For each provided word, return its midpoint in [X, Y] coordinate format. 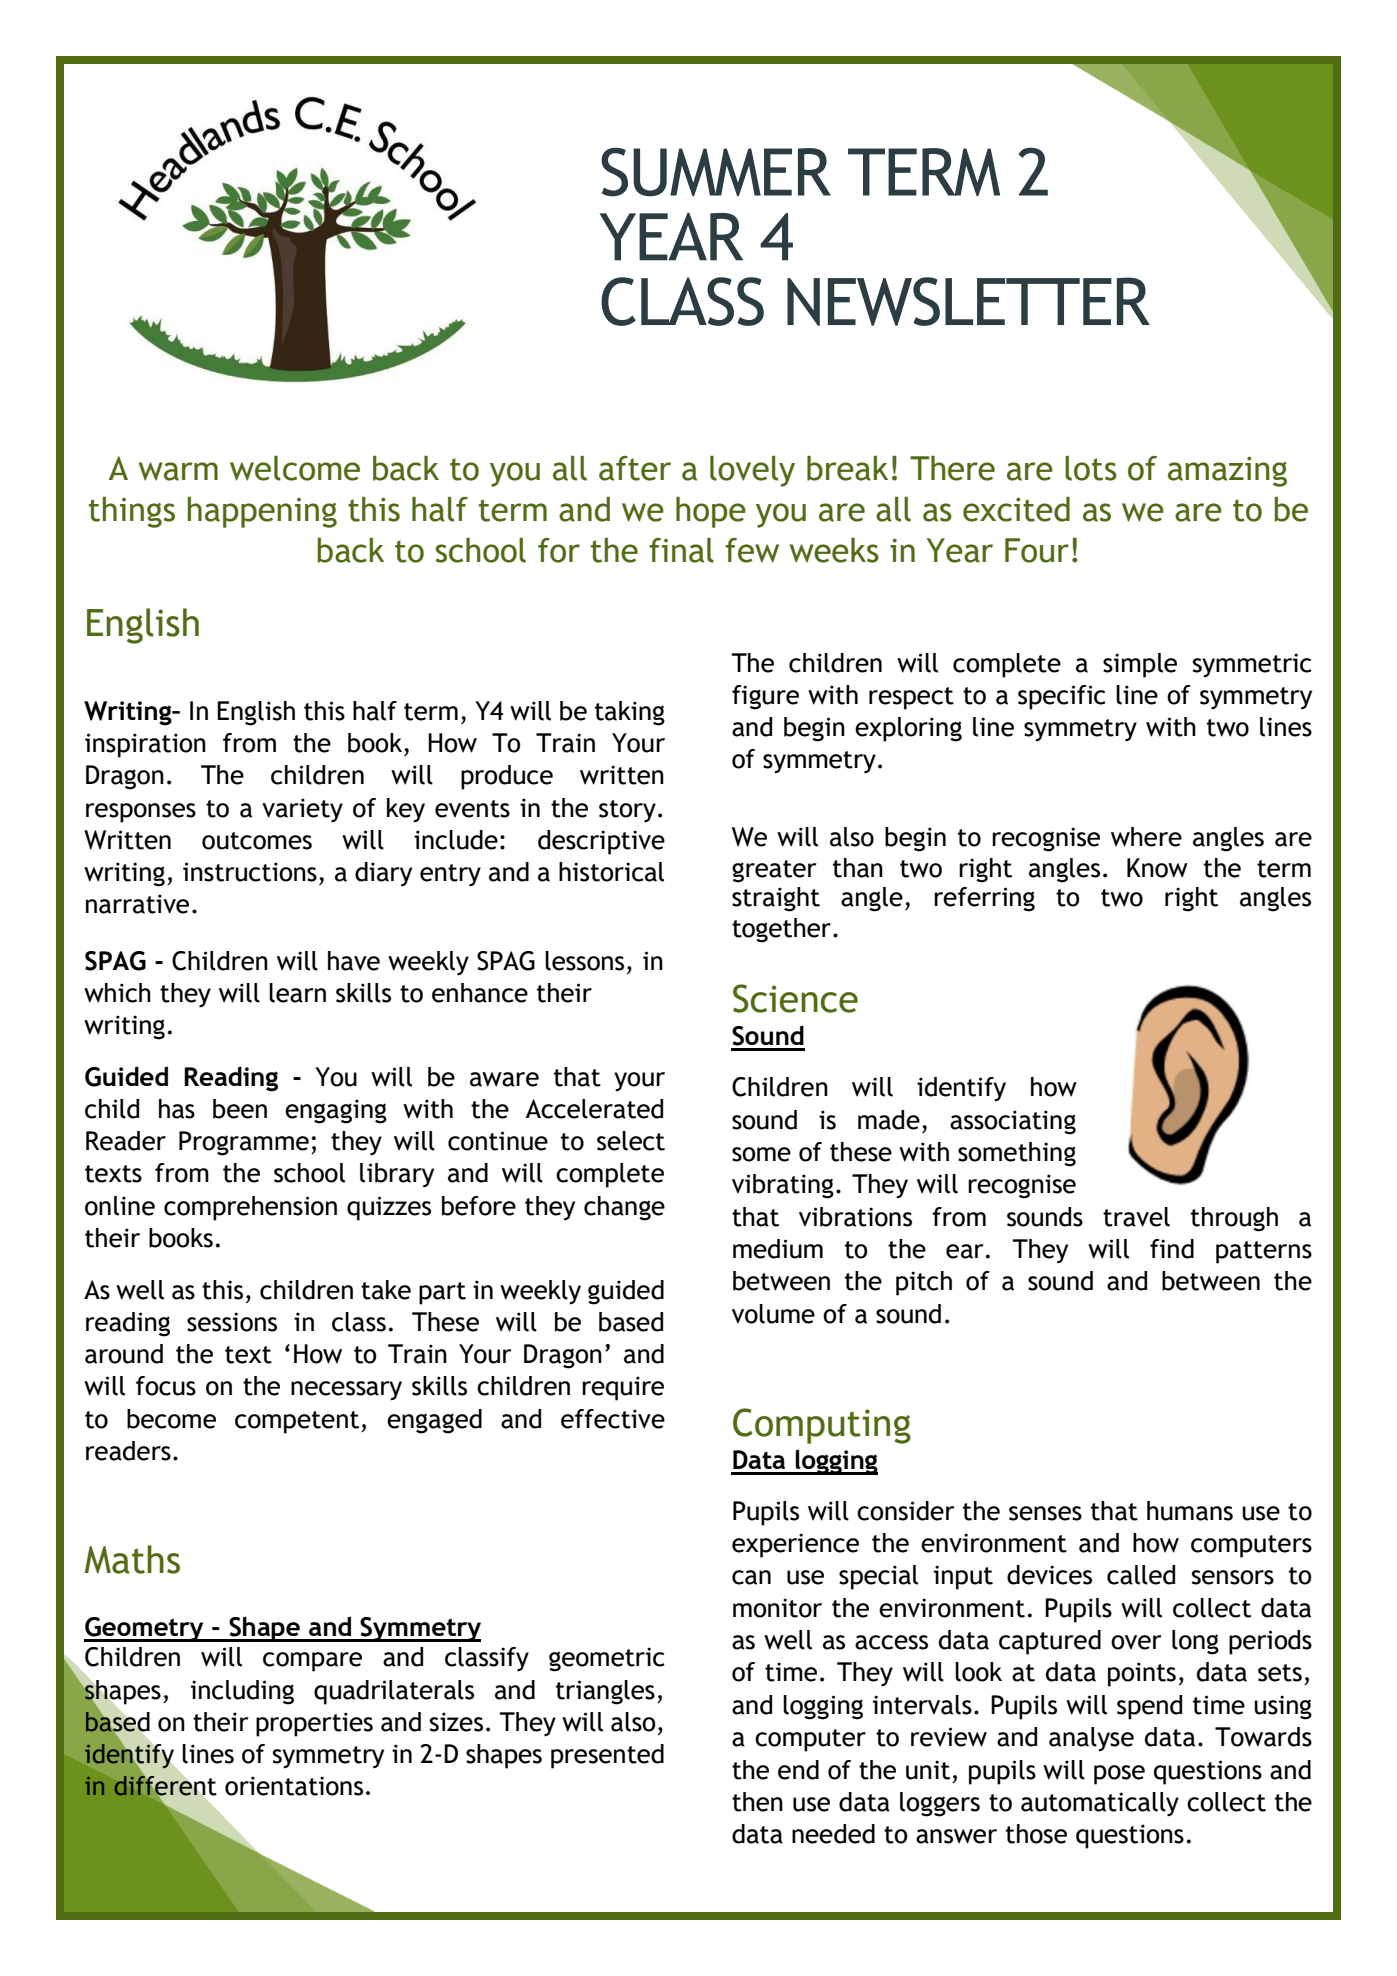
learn [297, 993]
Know [1157, 868]
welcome [295, 468]
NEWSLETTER [968, 301]
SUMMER [716, 172]
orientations [294, 1786]
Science [795, 998]
